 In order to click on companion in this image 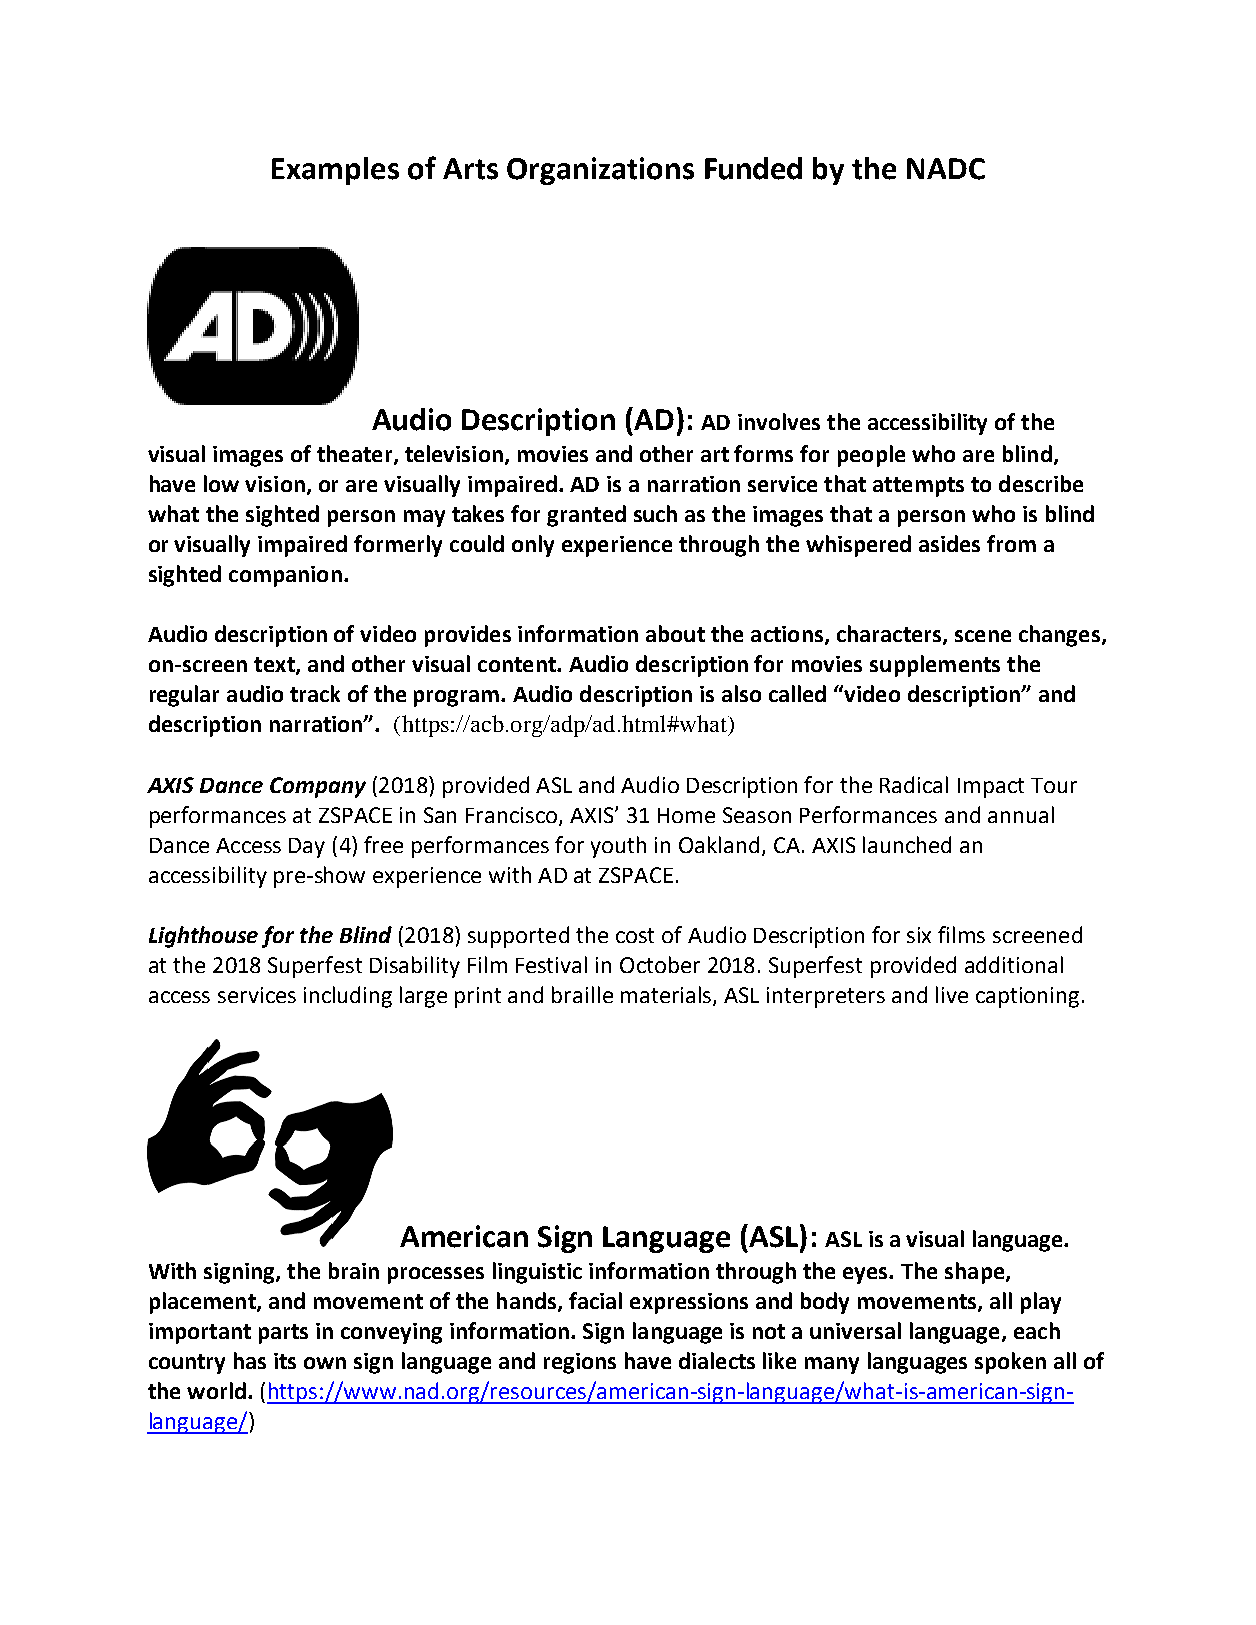, I will do `click(285, 576)`.
